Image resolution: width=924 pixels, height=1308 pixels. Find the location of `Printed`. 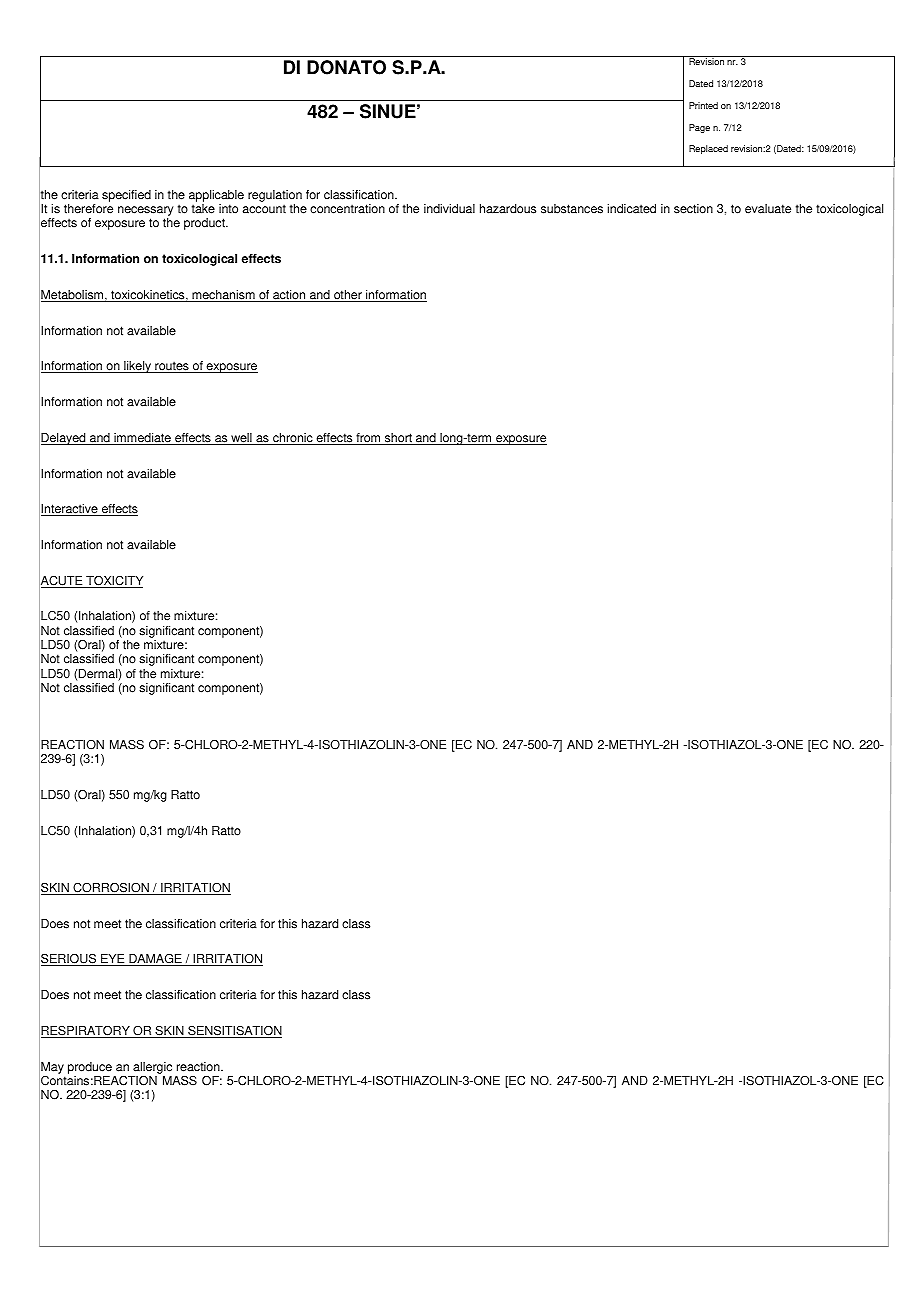

Printed is located at coordinates (703, 105).
